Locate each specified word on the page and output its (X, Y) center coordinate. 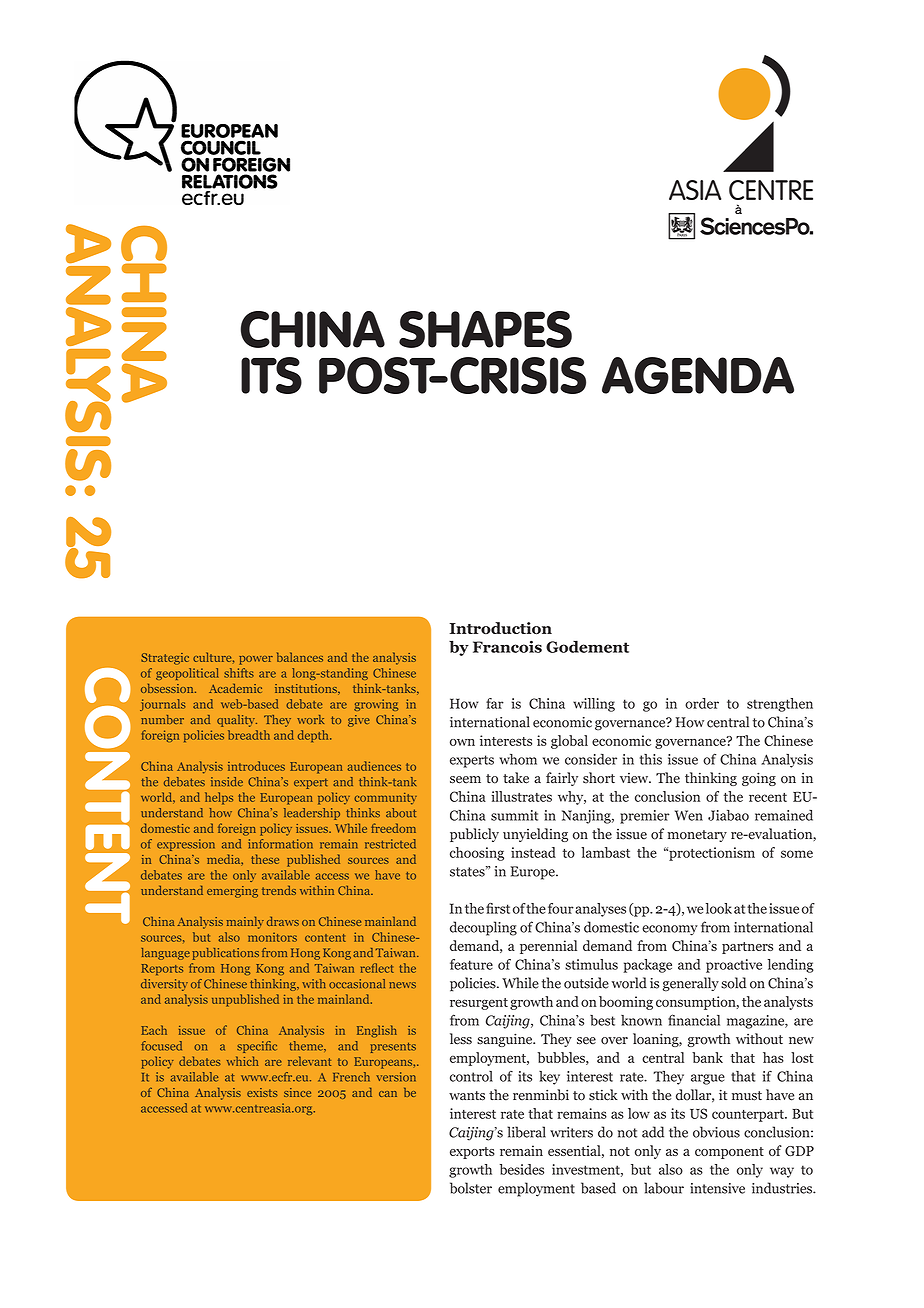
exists (262, 1092)
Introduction (500, 628)
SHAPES (485, 329)
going (759, 779)
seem (465, 780)
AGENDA (698, 375)
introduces (256, 766)
